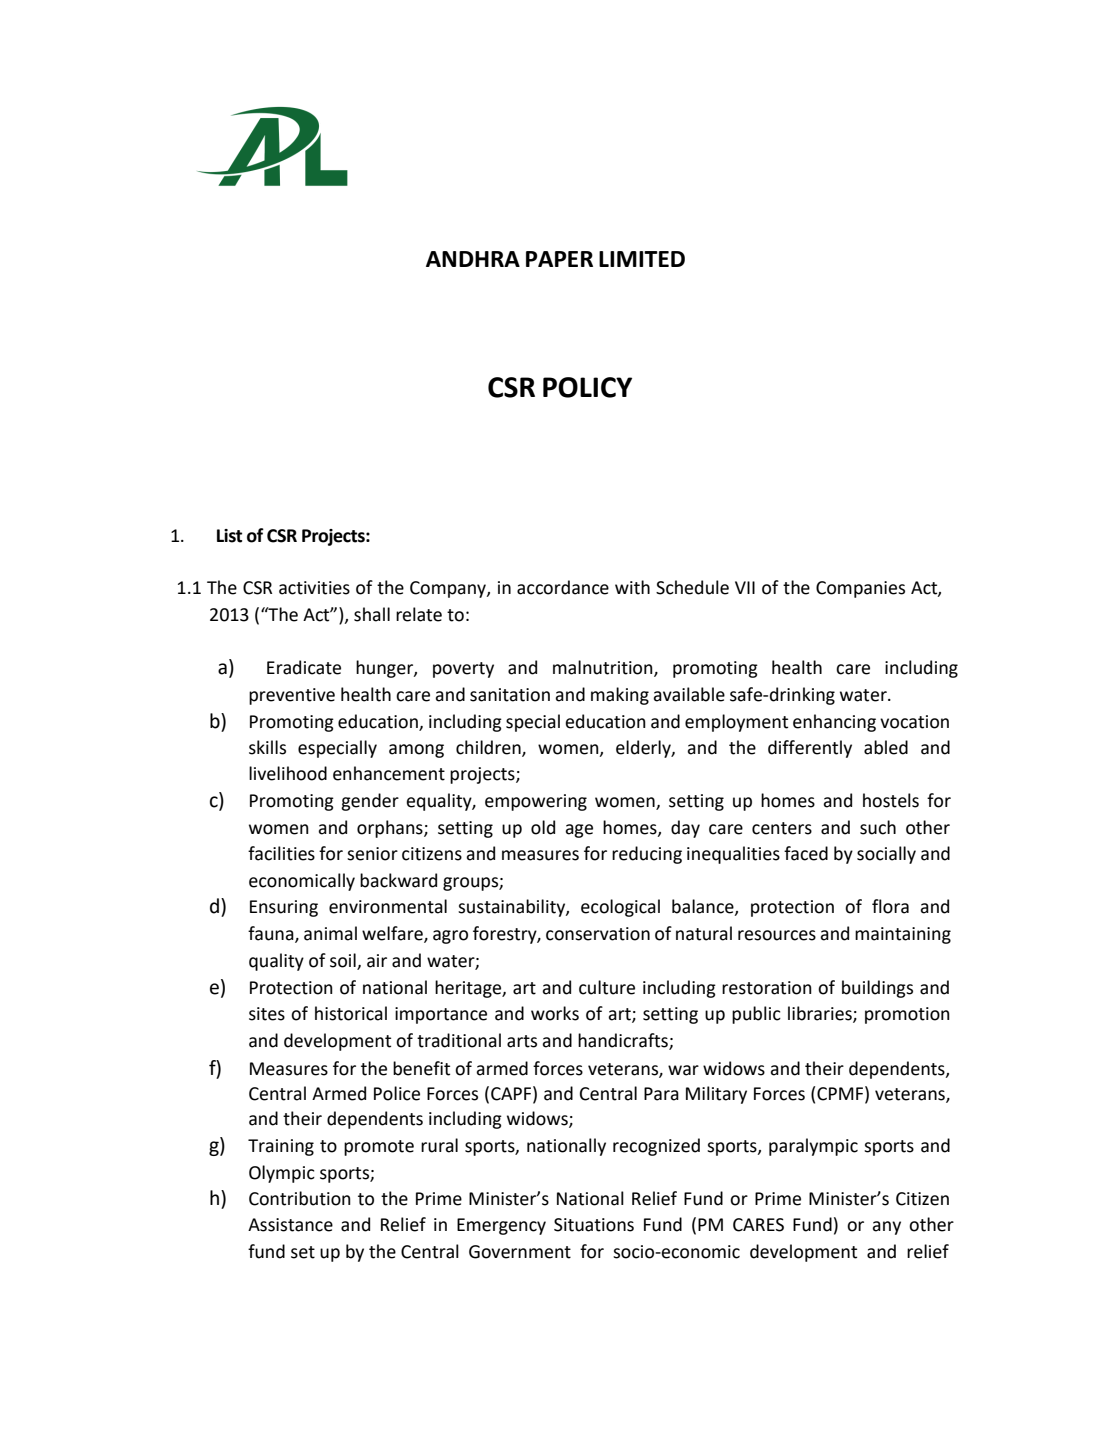 The width and height of the page is (1110, 1437). I want to click on ANDHRA, so click(473, 259).
